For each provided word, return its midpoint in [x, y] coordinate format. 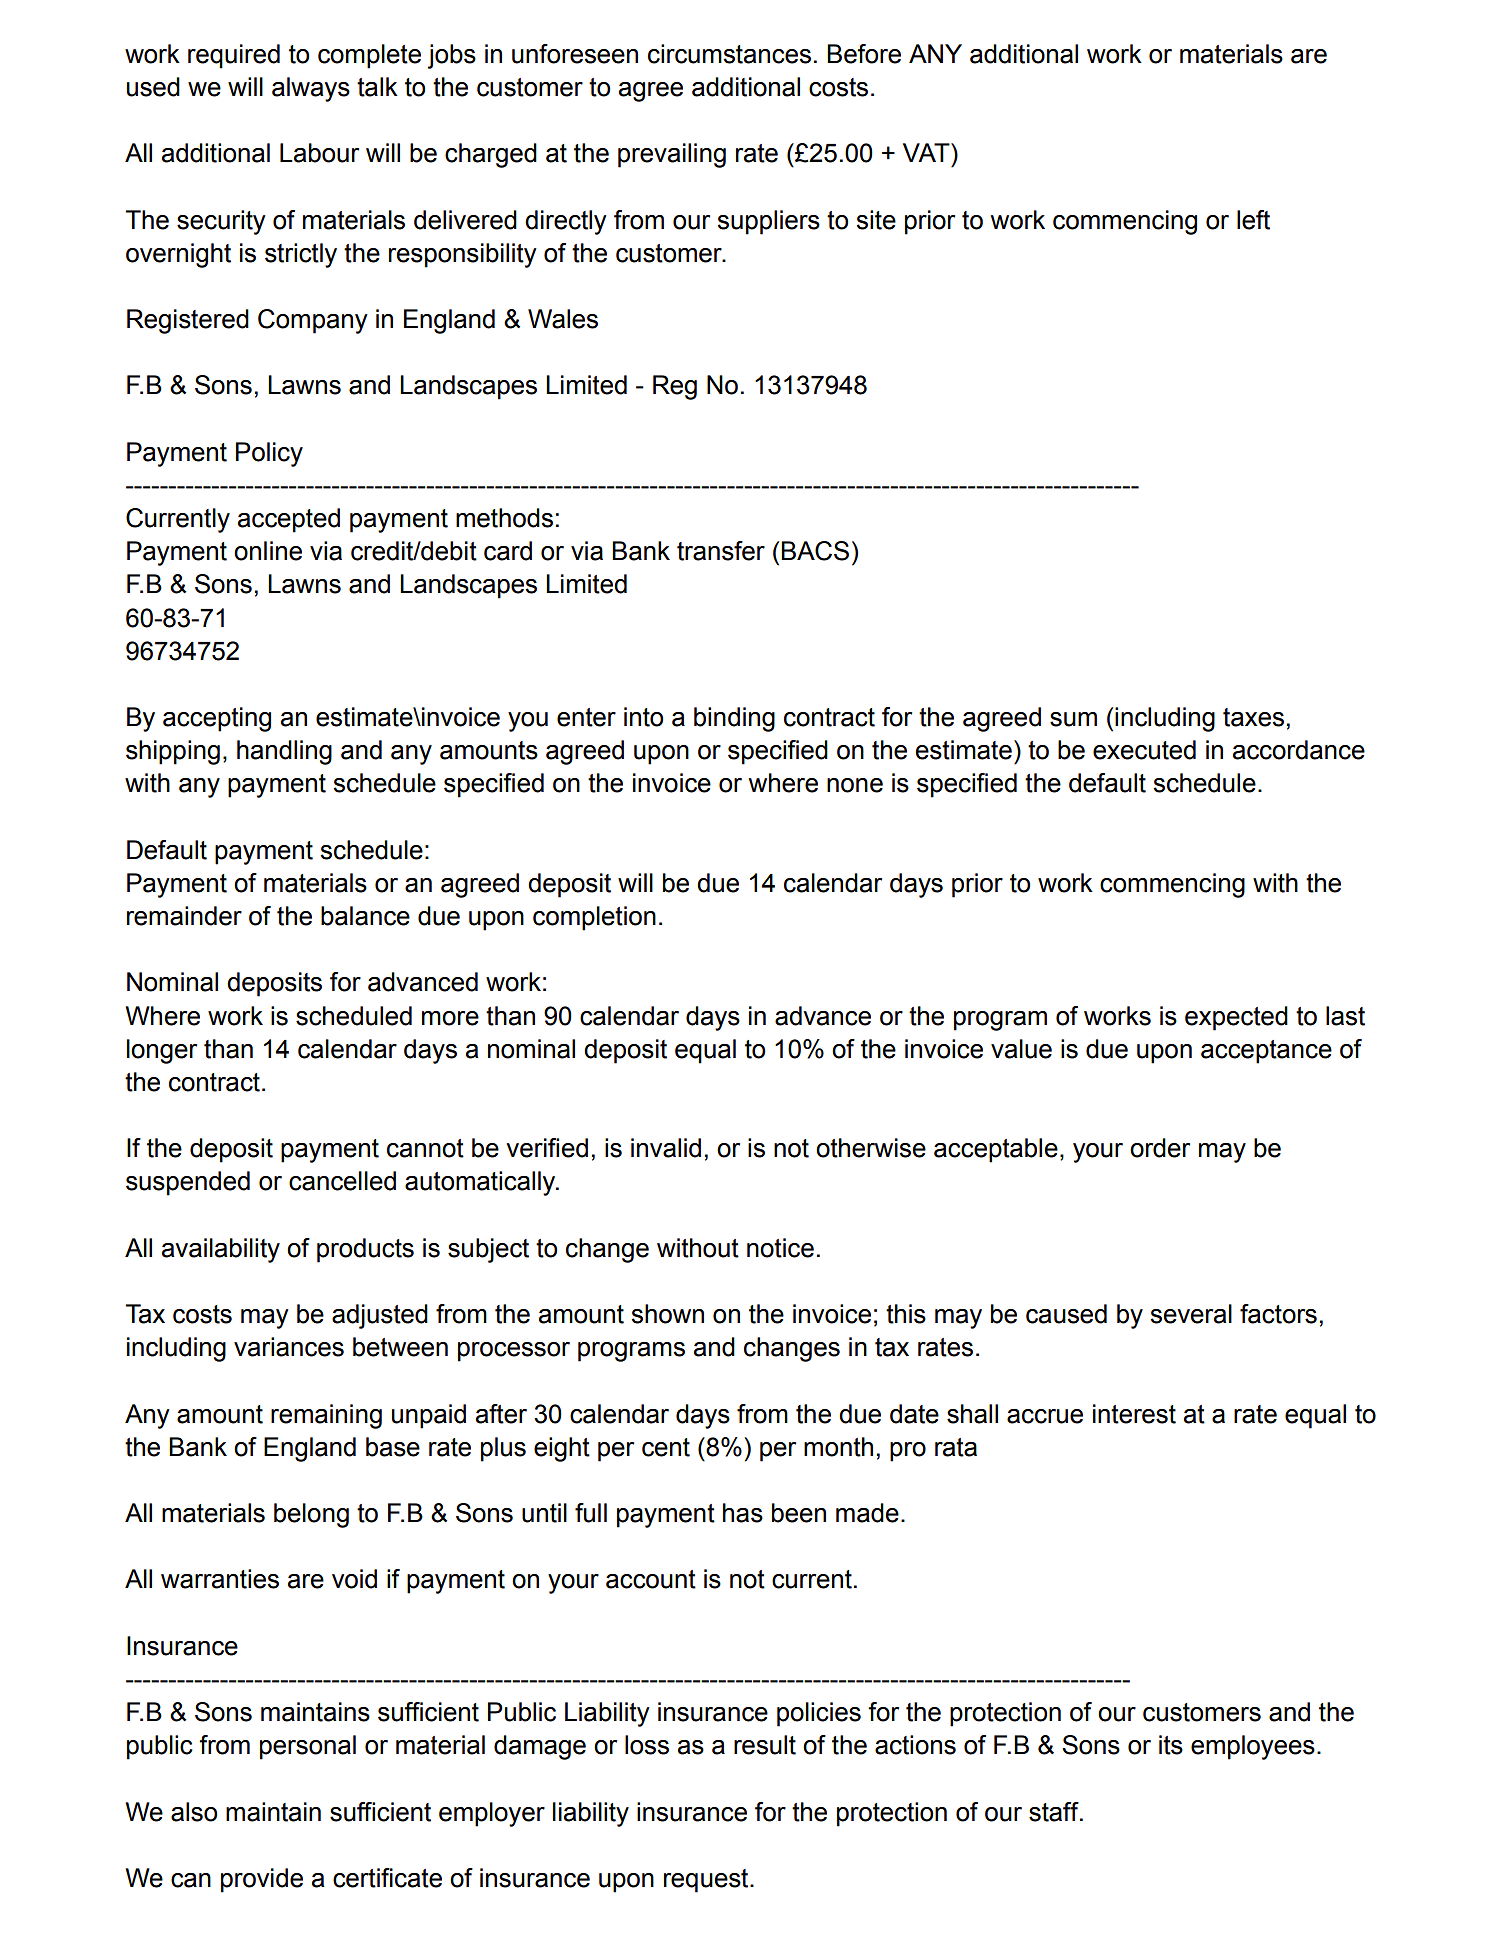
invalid [666, 1148]
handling [284, 752]
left [1253, 220]
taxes [1253, 717]
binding [734, 719]
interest [1134, 1414]
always [311, 89]
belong [311, 1515]
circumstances [729, 54]
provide [262, 1880]
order [1160, 1148]
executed [1144, 750]
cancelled [342, 1181]
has [743, 1513]
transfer [721, 551]
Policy [269, 454]
